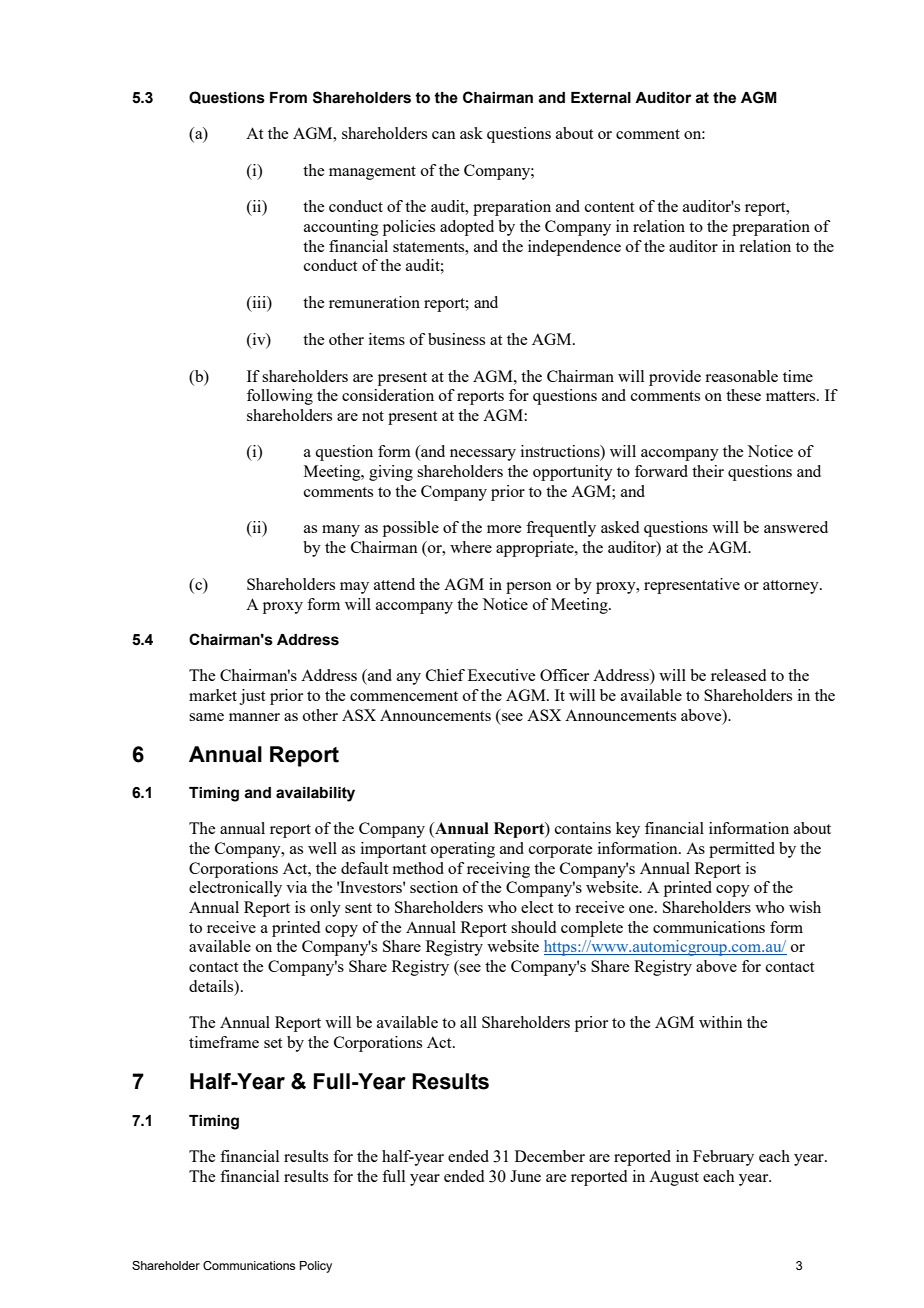 The height and width of the image is (1308, 924). Describe the element at coordinates (444, 135) in the image. I see `can` at that location.
